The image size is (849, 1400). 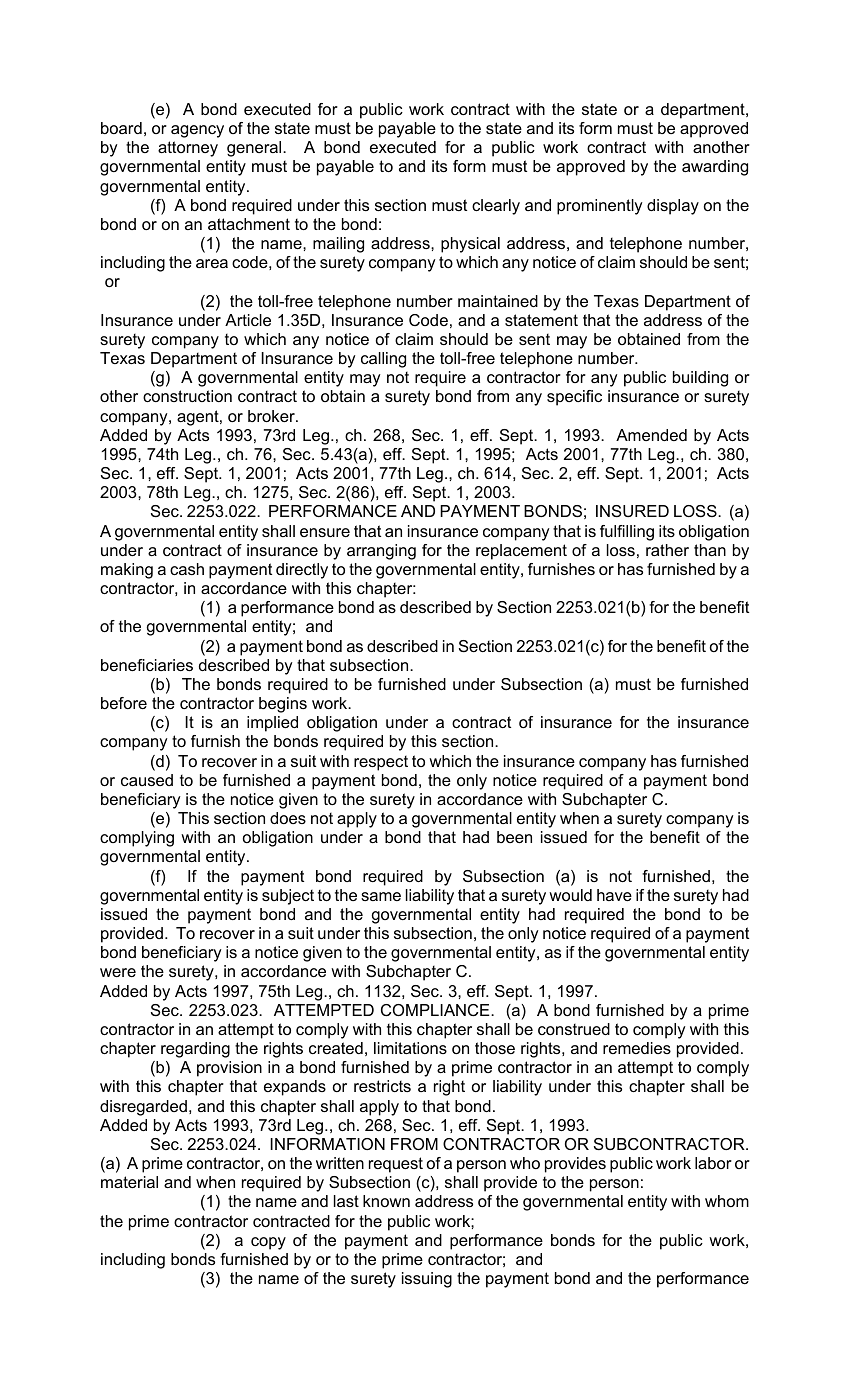 What do you see at coordinates (381, 896) in the document?
I see `same` at bounding box center [381, 896].
